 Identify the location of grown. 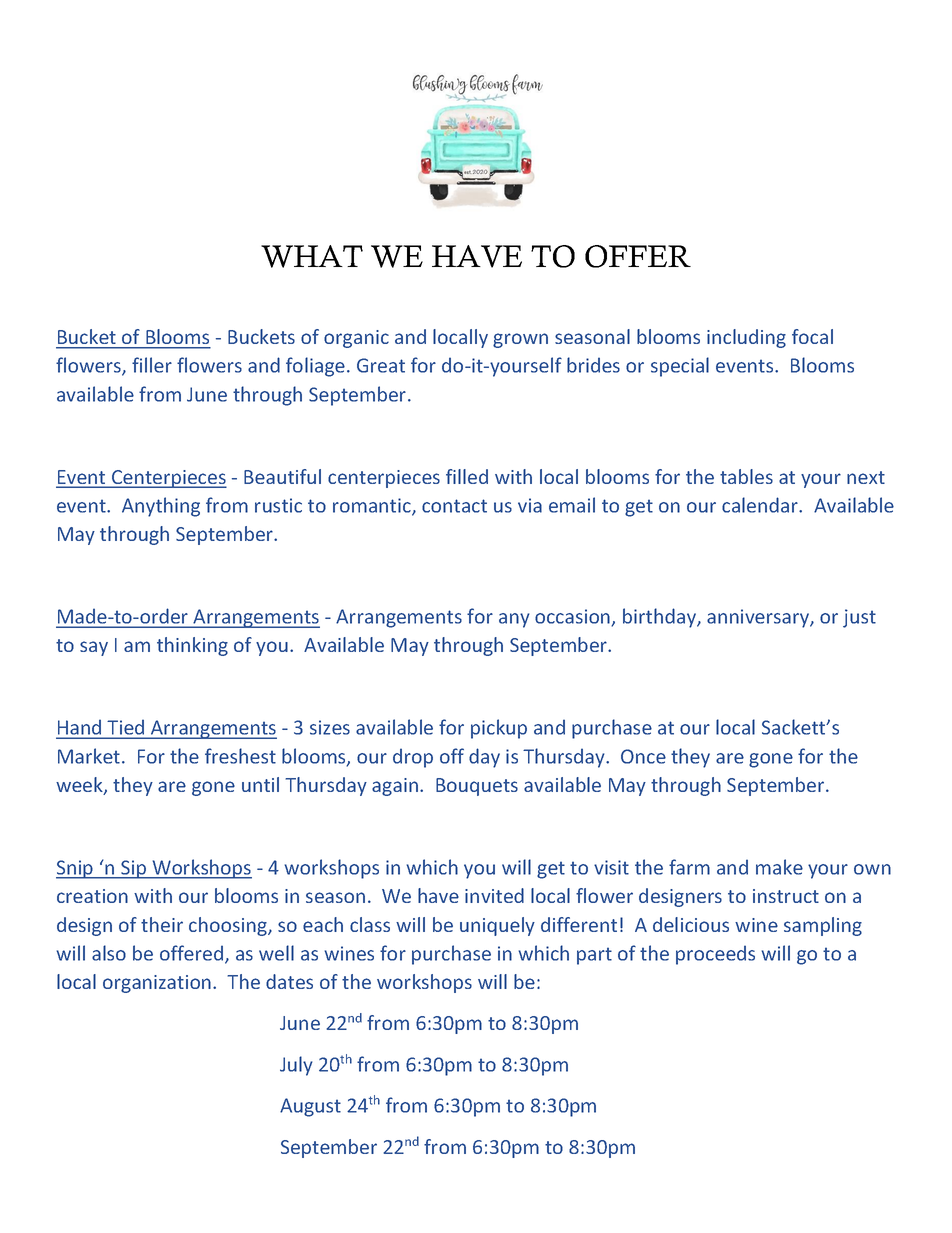
(520, 340).
